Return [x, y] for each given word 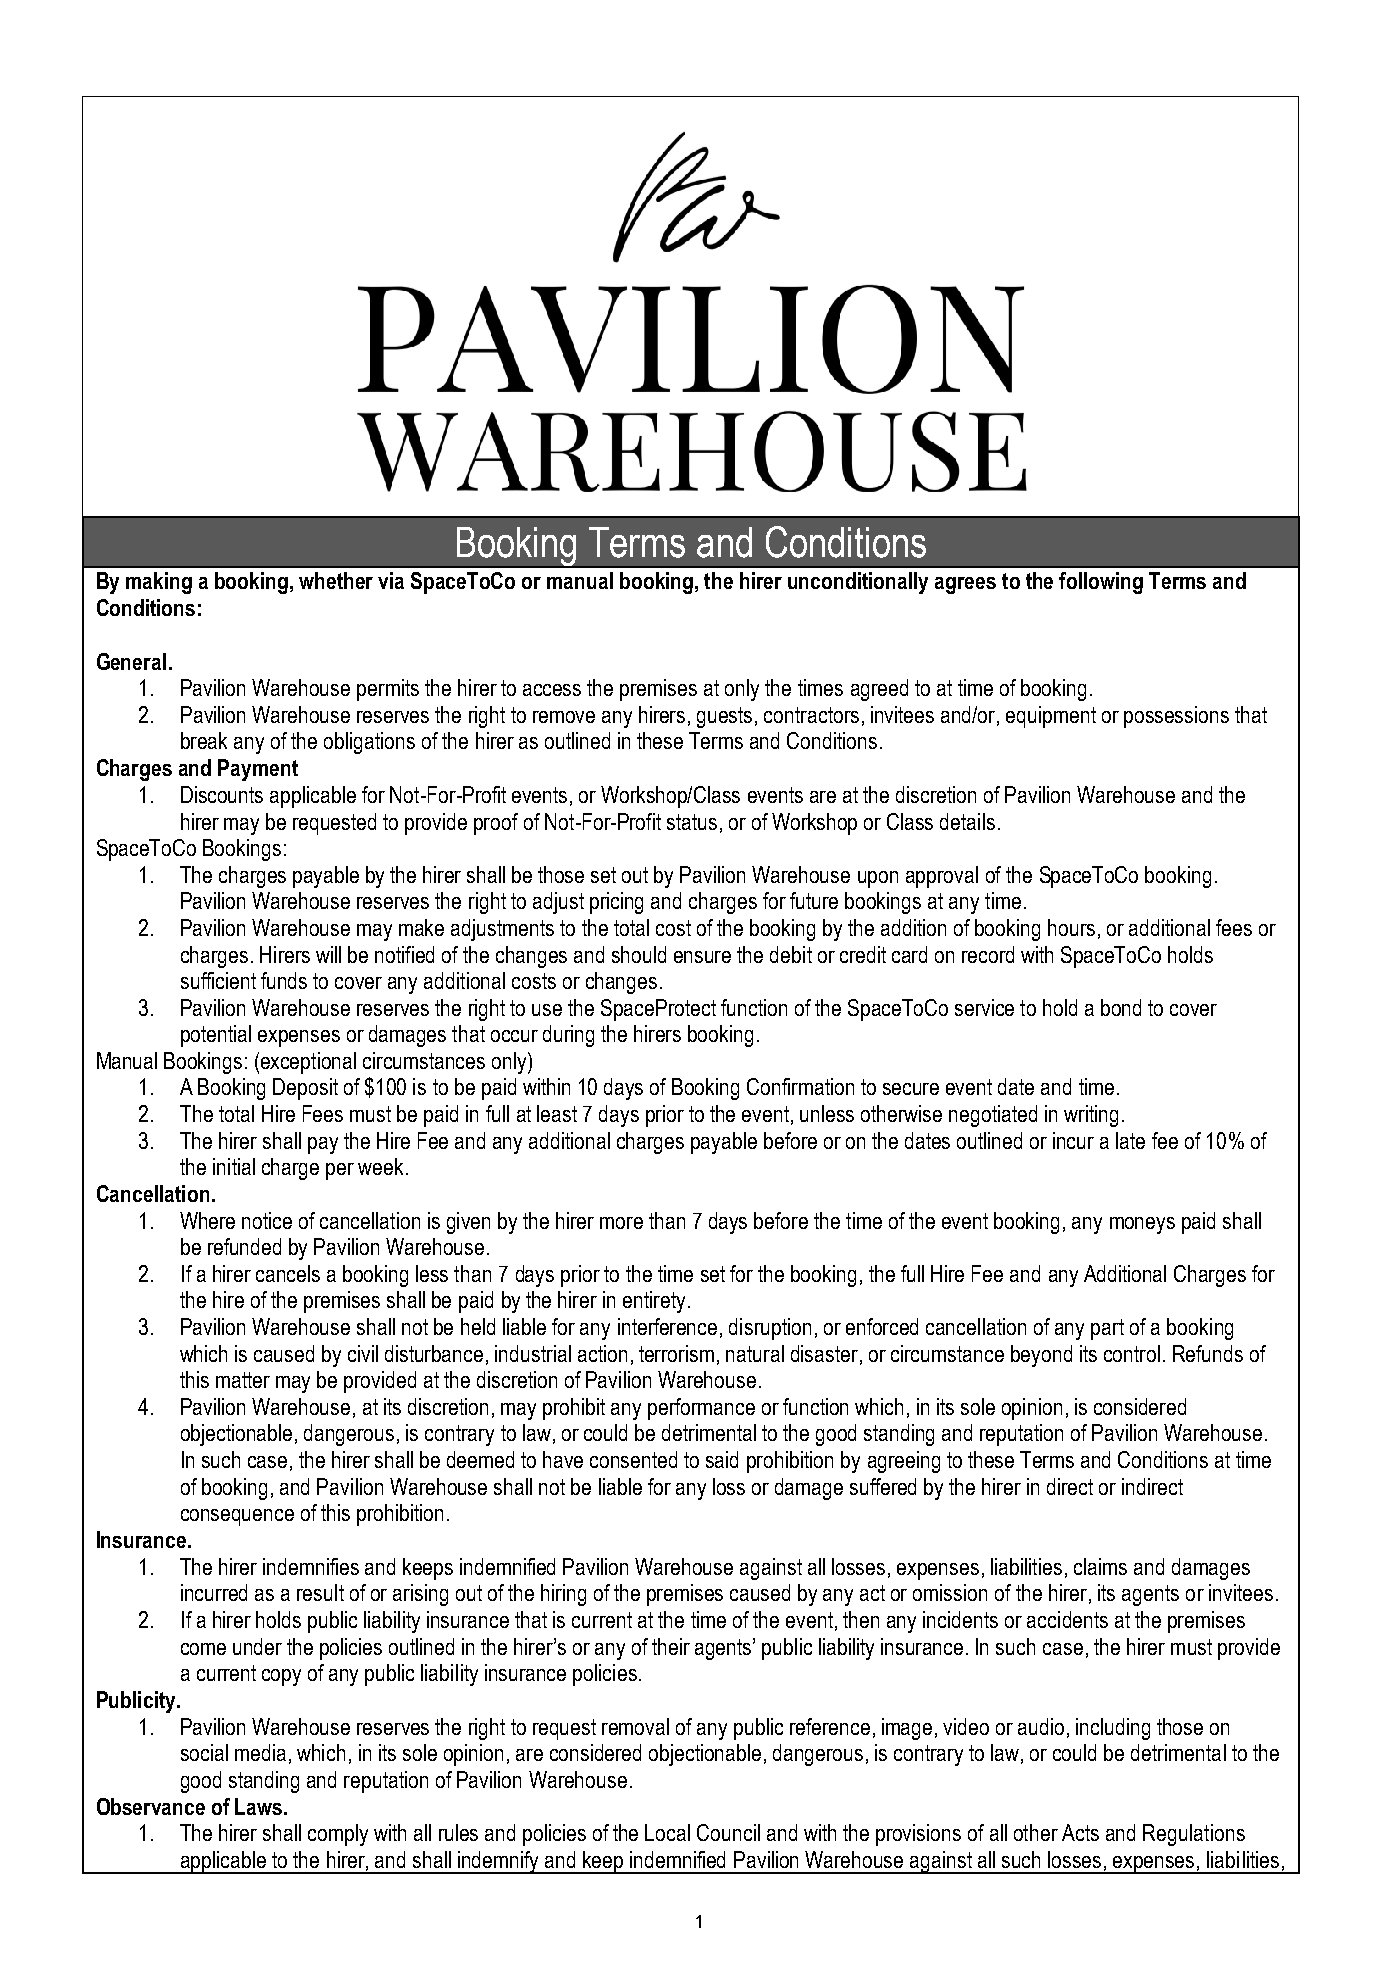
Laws [260, 1806]
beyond [1041, 1356]
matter [243, 1380]
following [1101, 583]
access [552, 690]
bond [1121, 1007]
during [568, 1036]
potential [216, 1036]
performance [701, 1409]
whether [336, 580]
